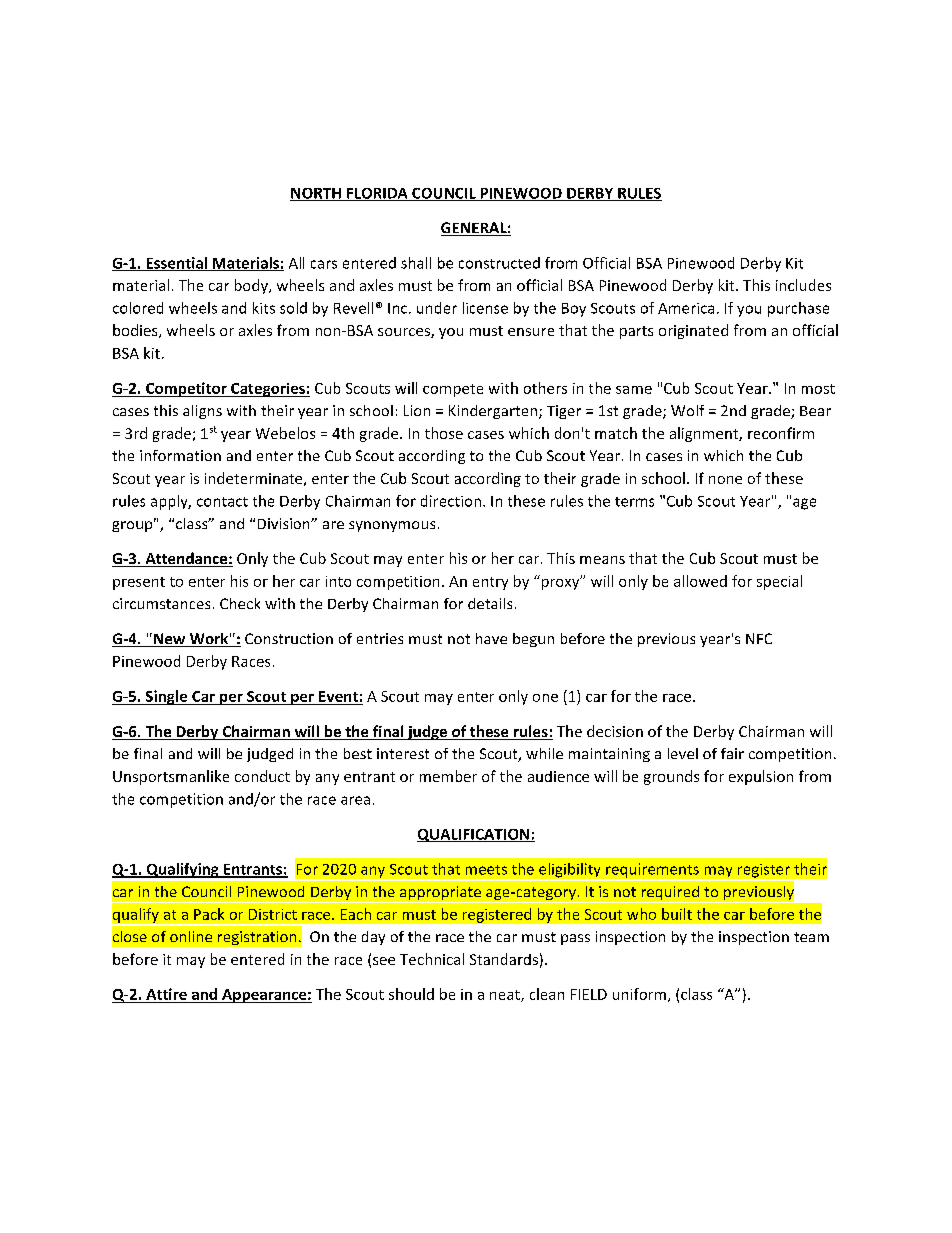 This page has width=952, height=1233. What do you see at coordinates (700, 581) in the page?
I see `allowed` at bounding box center [700, 581].
